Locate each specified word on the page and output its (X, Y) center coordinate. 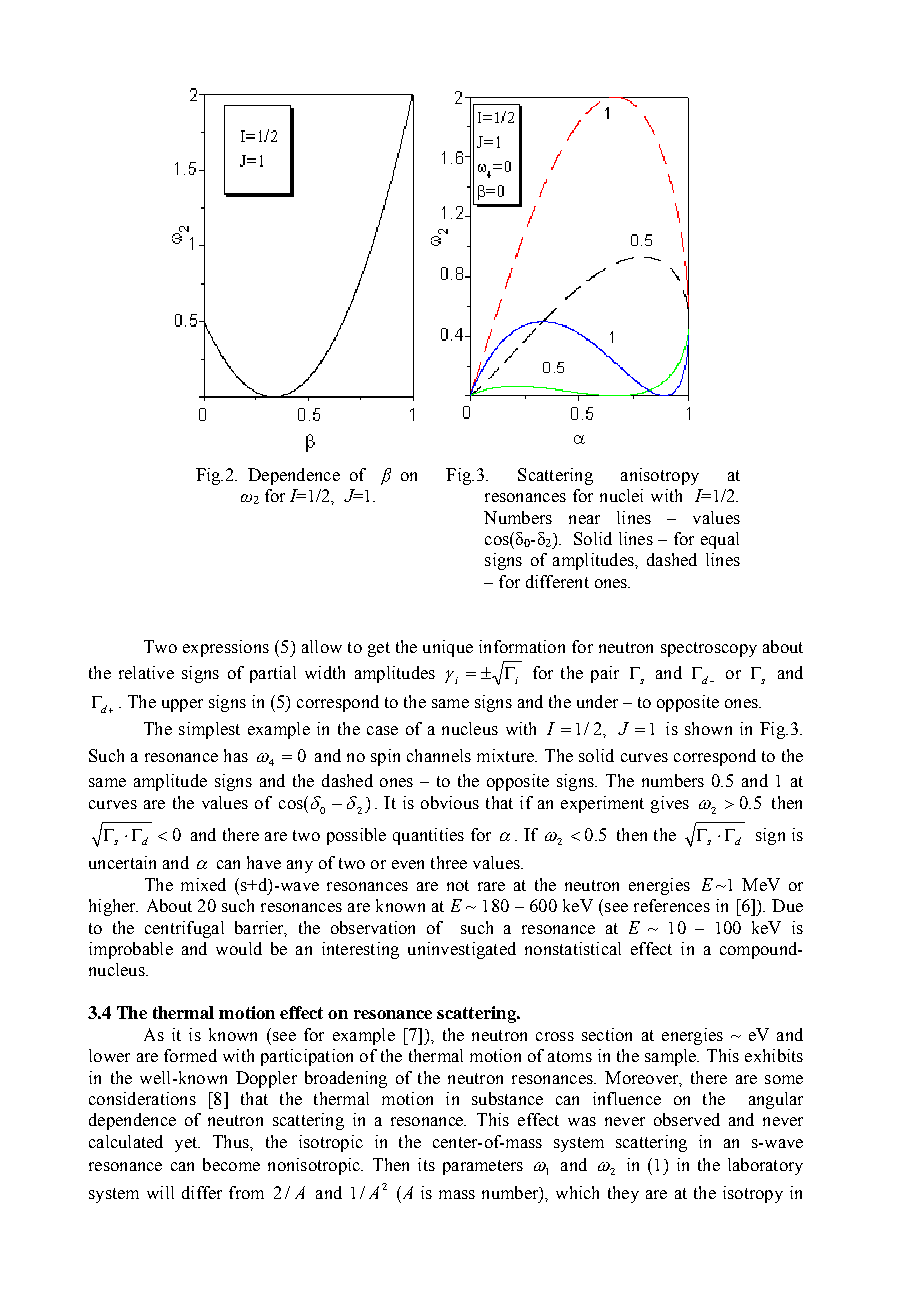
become (231, 1164)
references (672, 905)
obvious (450, 802)
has (236, 755)
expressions (226, 648)
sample (672, 1057)
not (458, 885)
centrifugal (184, 929)
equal (720, 540)
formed (190, 1055)
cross (555, 1036)
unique (448, 648)
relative (146, 672)
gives (670, 804)
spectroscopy (709, 649)
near (584, 519)
